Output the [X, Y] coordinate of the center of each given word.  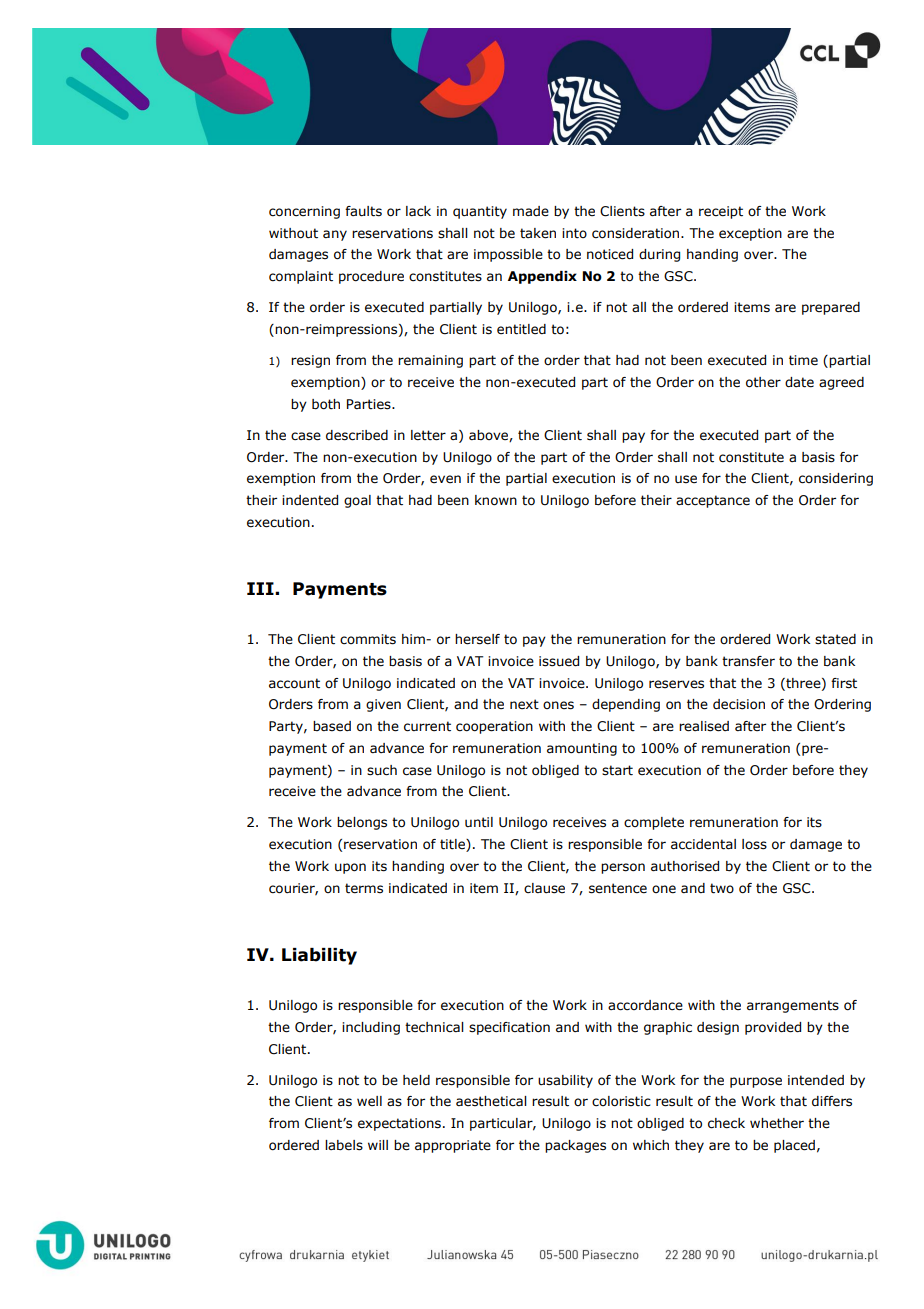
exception [750, 234]
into [574, 233]
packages [575, 1146]
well [369, 1101]
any [335, 235]
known [496, 500]
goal [357, 501]
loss [754, 844]
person [623, 868]
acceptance [713, 501]
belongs [362, 823]
